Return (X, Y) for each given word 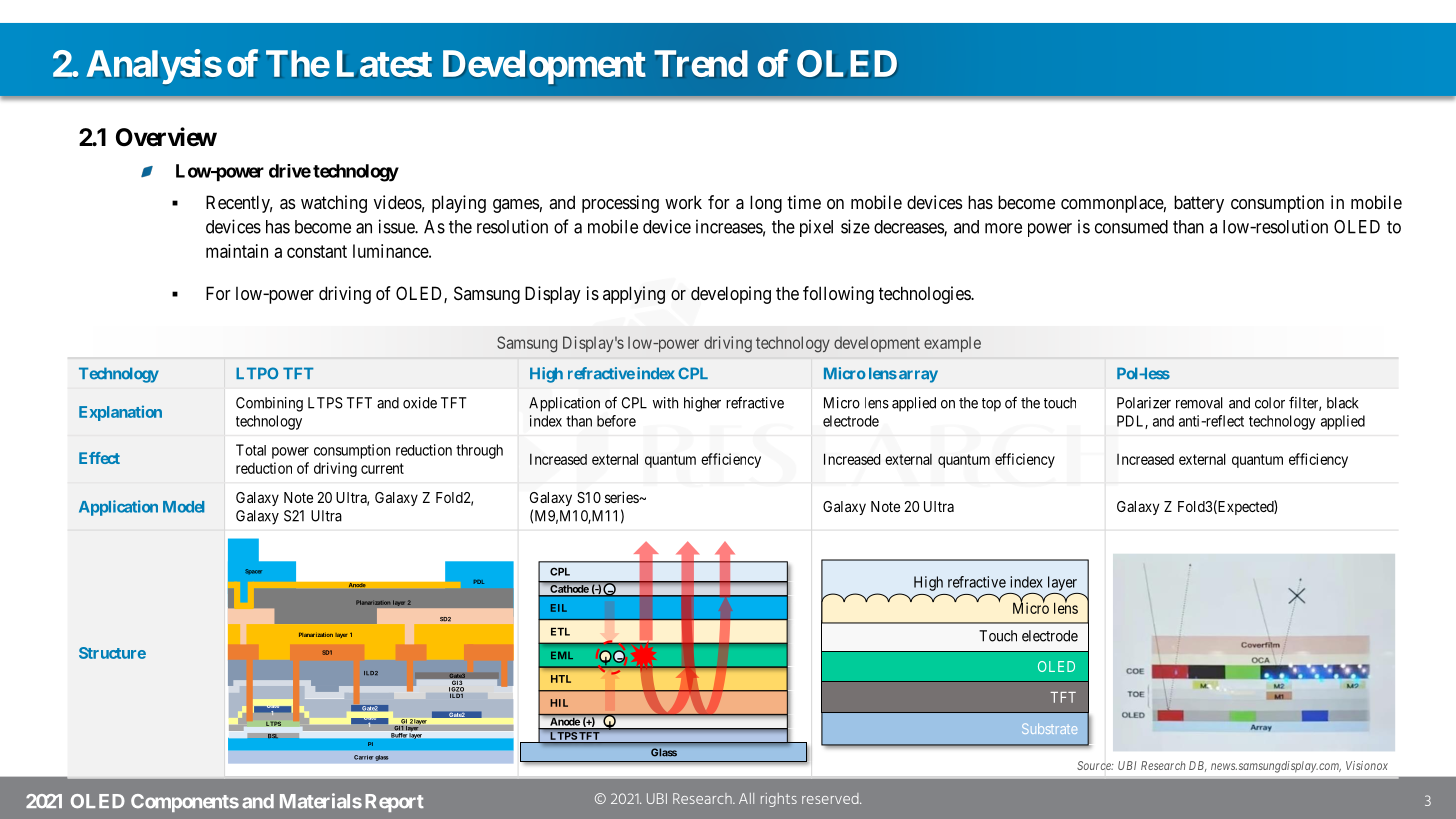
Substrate (1049, 728)
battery (1199, 204)
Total (251, 450)
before (616, 421)
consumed (1131, 227)
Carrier (364, 757)
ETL (560, 632)
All (746, 798)
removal (1199, 403)
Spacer (253, 572)
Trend (701, 63)
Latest (384, 63)
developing (731, 295)
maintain (237, 251)
